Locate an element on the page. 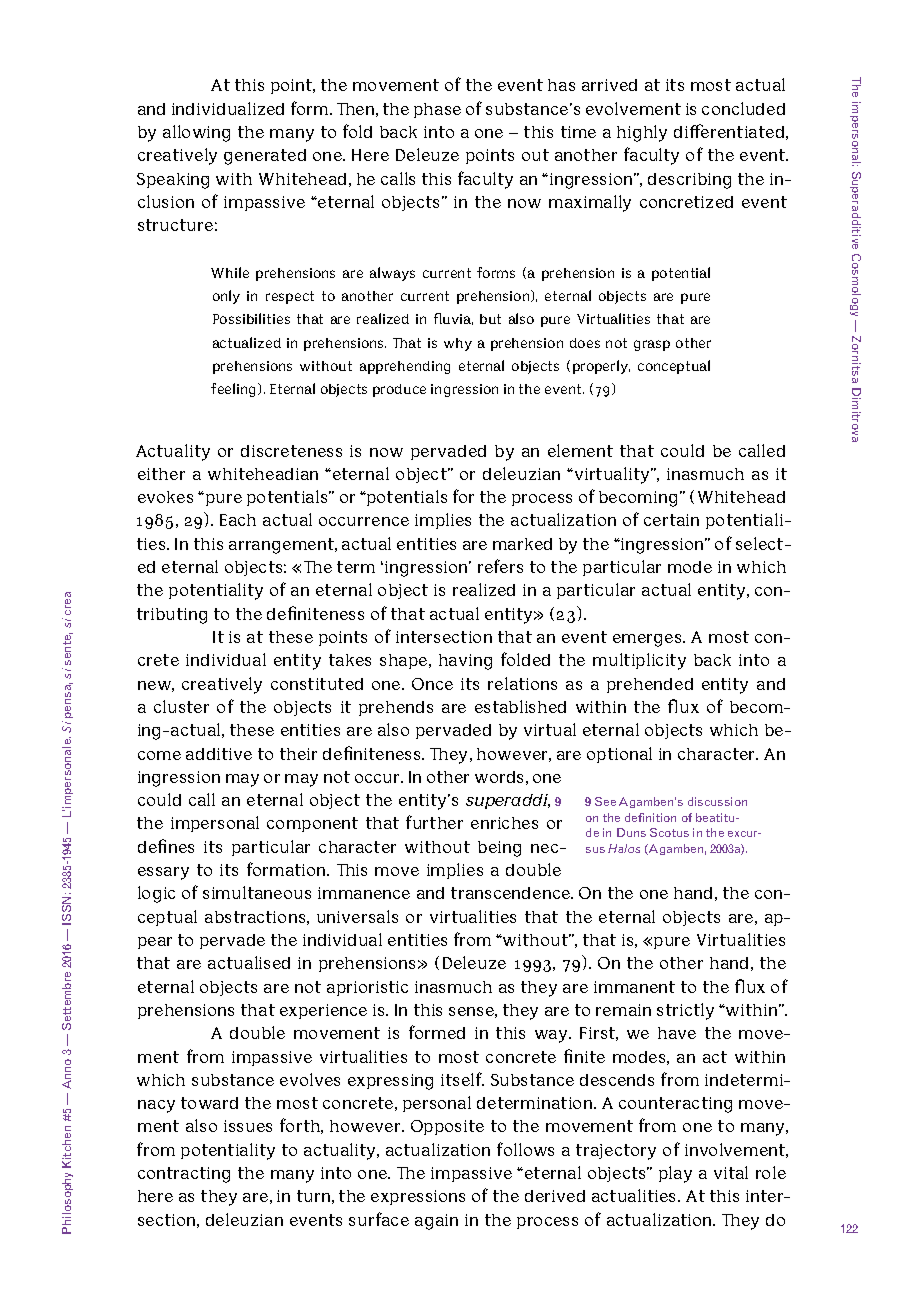  contracting is located at coordinates (184, 1175).
